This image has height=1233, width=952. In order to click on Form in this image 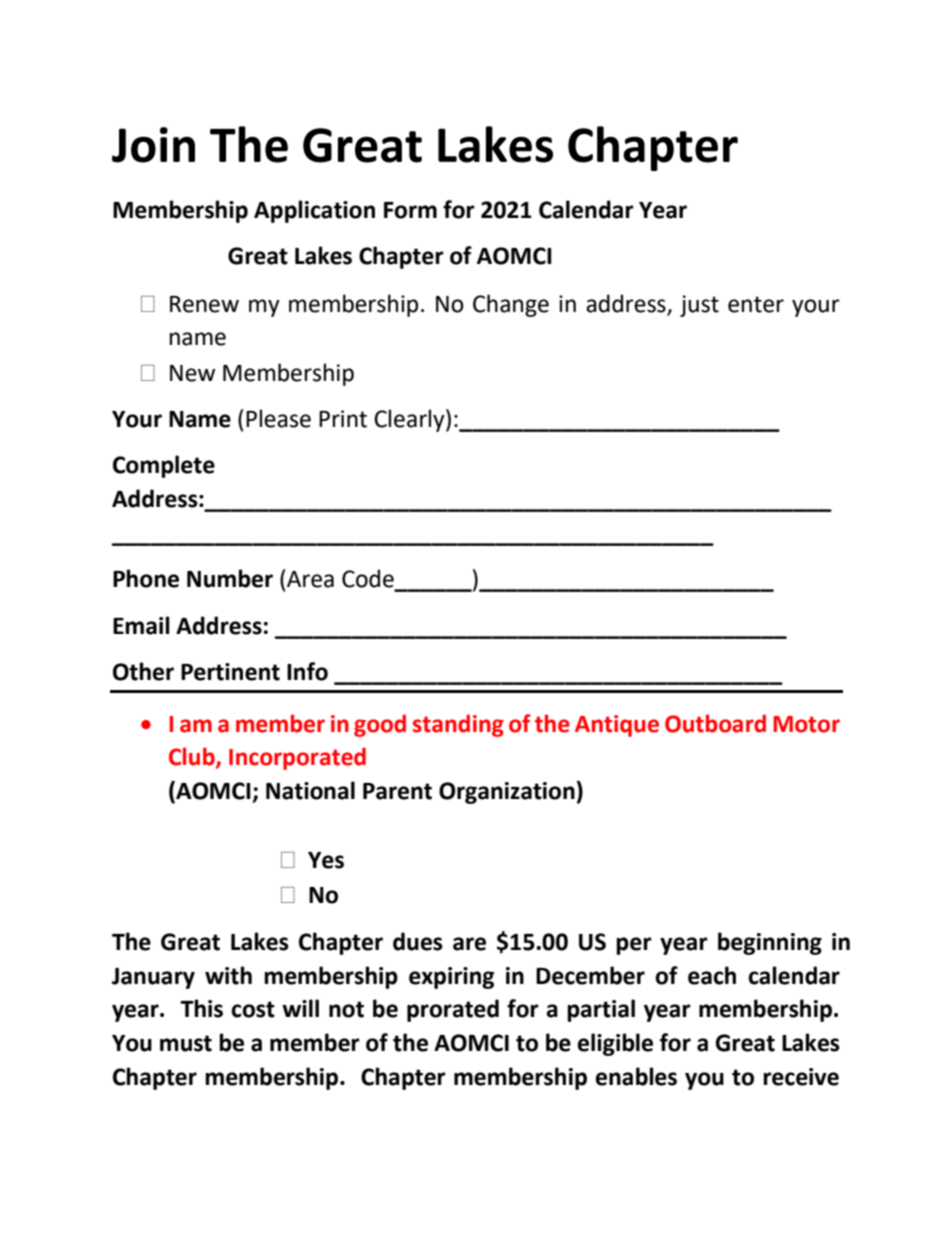, I will do `click(410, 210)`.
